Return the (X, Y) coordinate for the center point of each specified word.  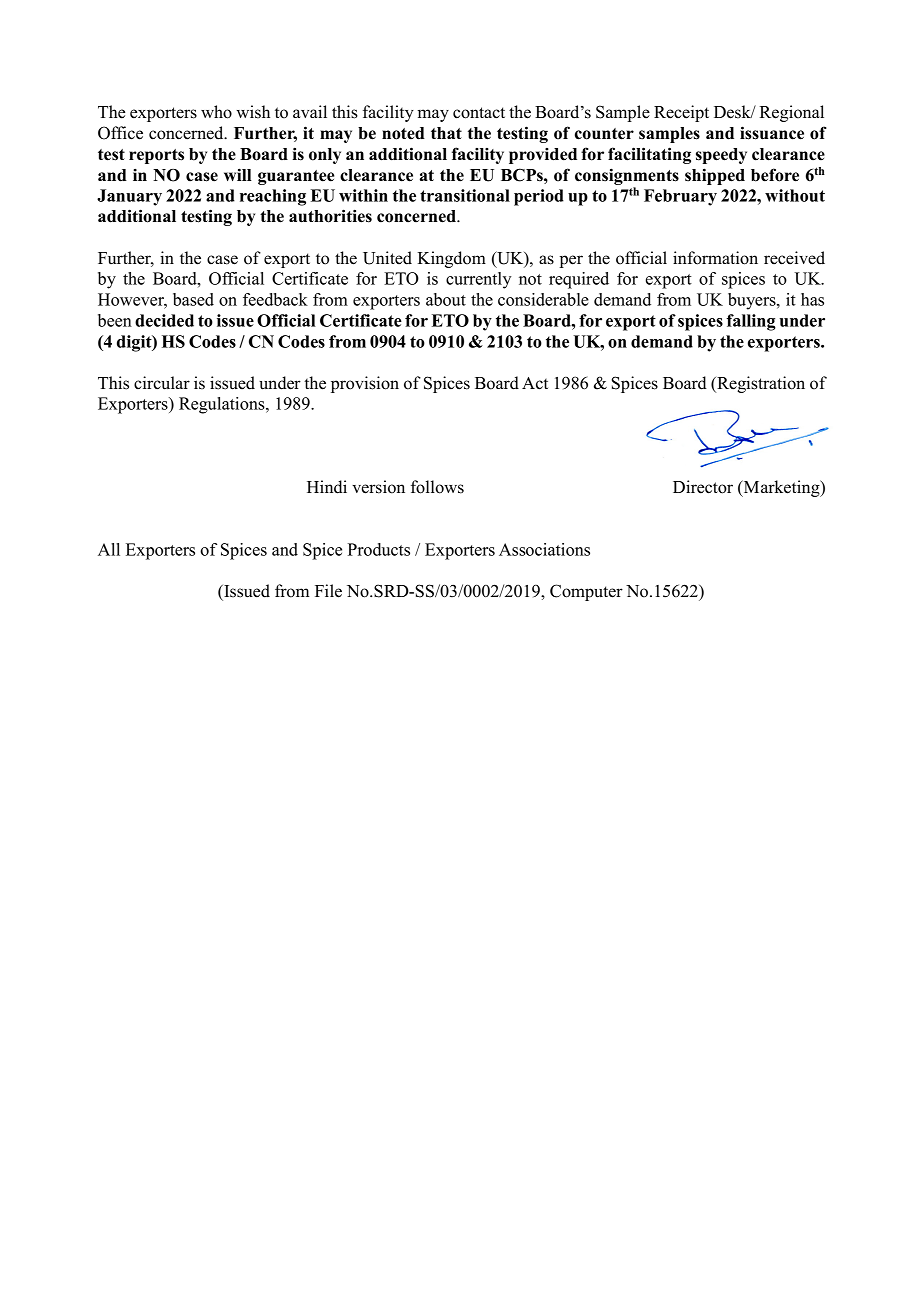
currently (478, 280)
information (715, 258)
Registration (760, 384)
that (446, 133)
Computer (586, 592)
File (328, 591)
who (216, 112)
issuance (772, 133)
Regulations (223, 405)
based (193, 299)
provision (365, 384)
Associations (544, 549)
